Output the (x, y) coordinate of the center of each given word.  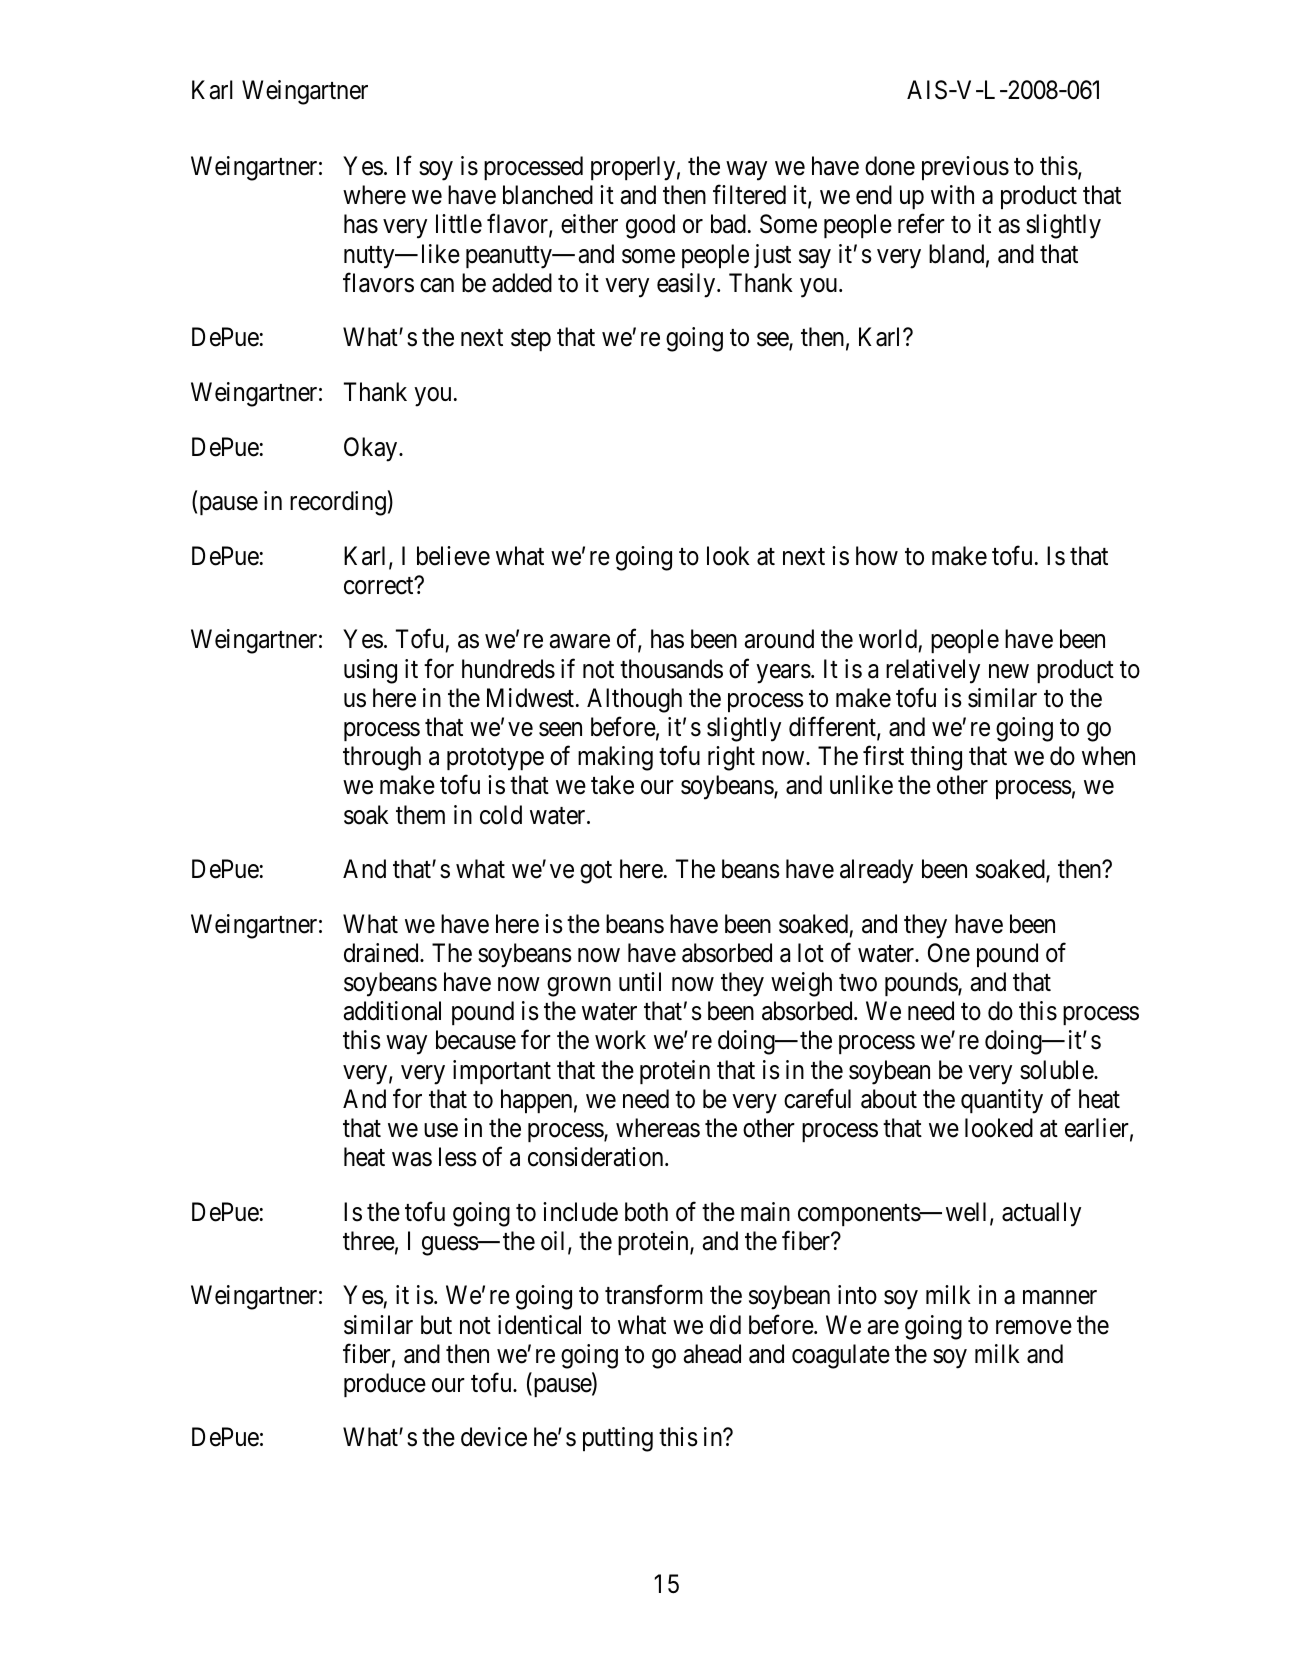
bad (728, 224)
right (731, 758)
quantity (1002, 1101)
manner (1060, 1298)
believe (453, 556)
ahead (712, 1354)
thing (936, 758)
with (952, 194)
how (877, 556)
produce (385, 1385)
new (1009, 671)
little (459, 224)
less (458, 1157)
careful (817, 1098)
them (420, 815)
